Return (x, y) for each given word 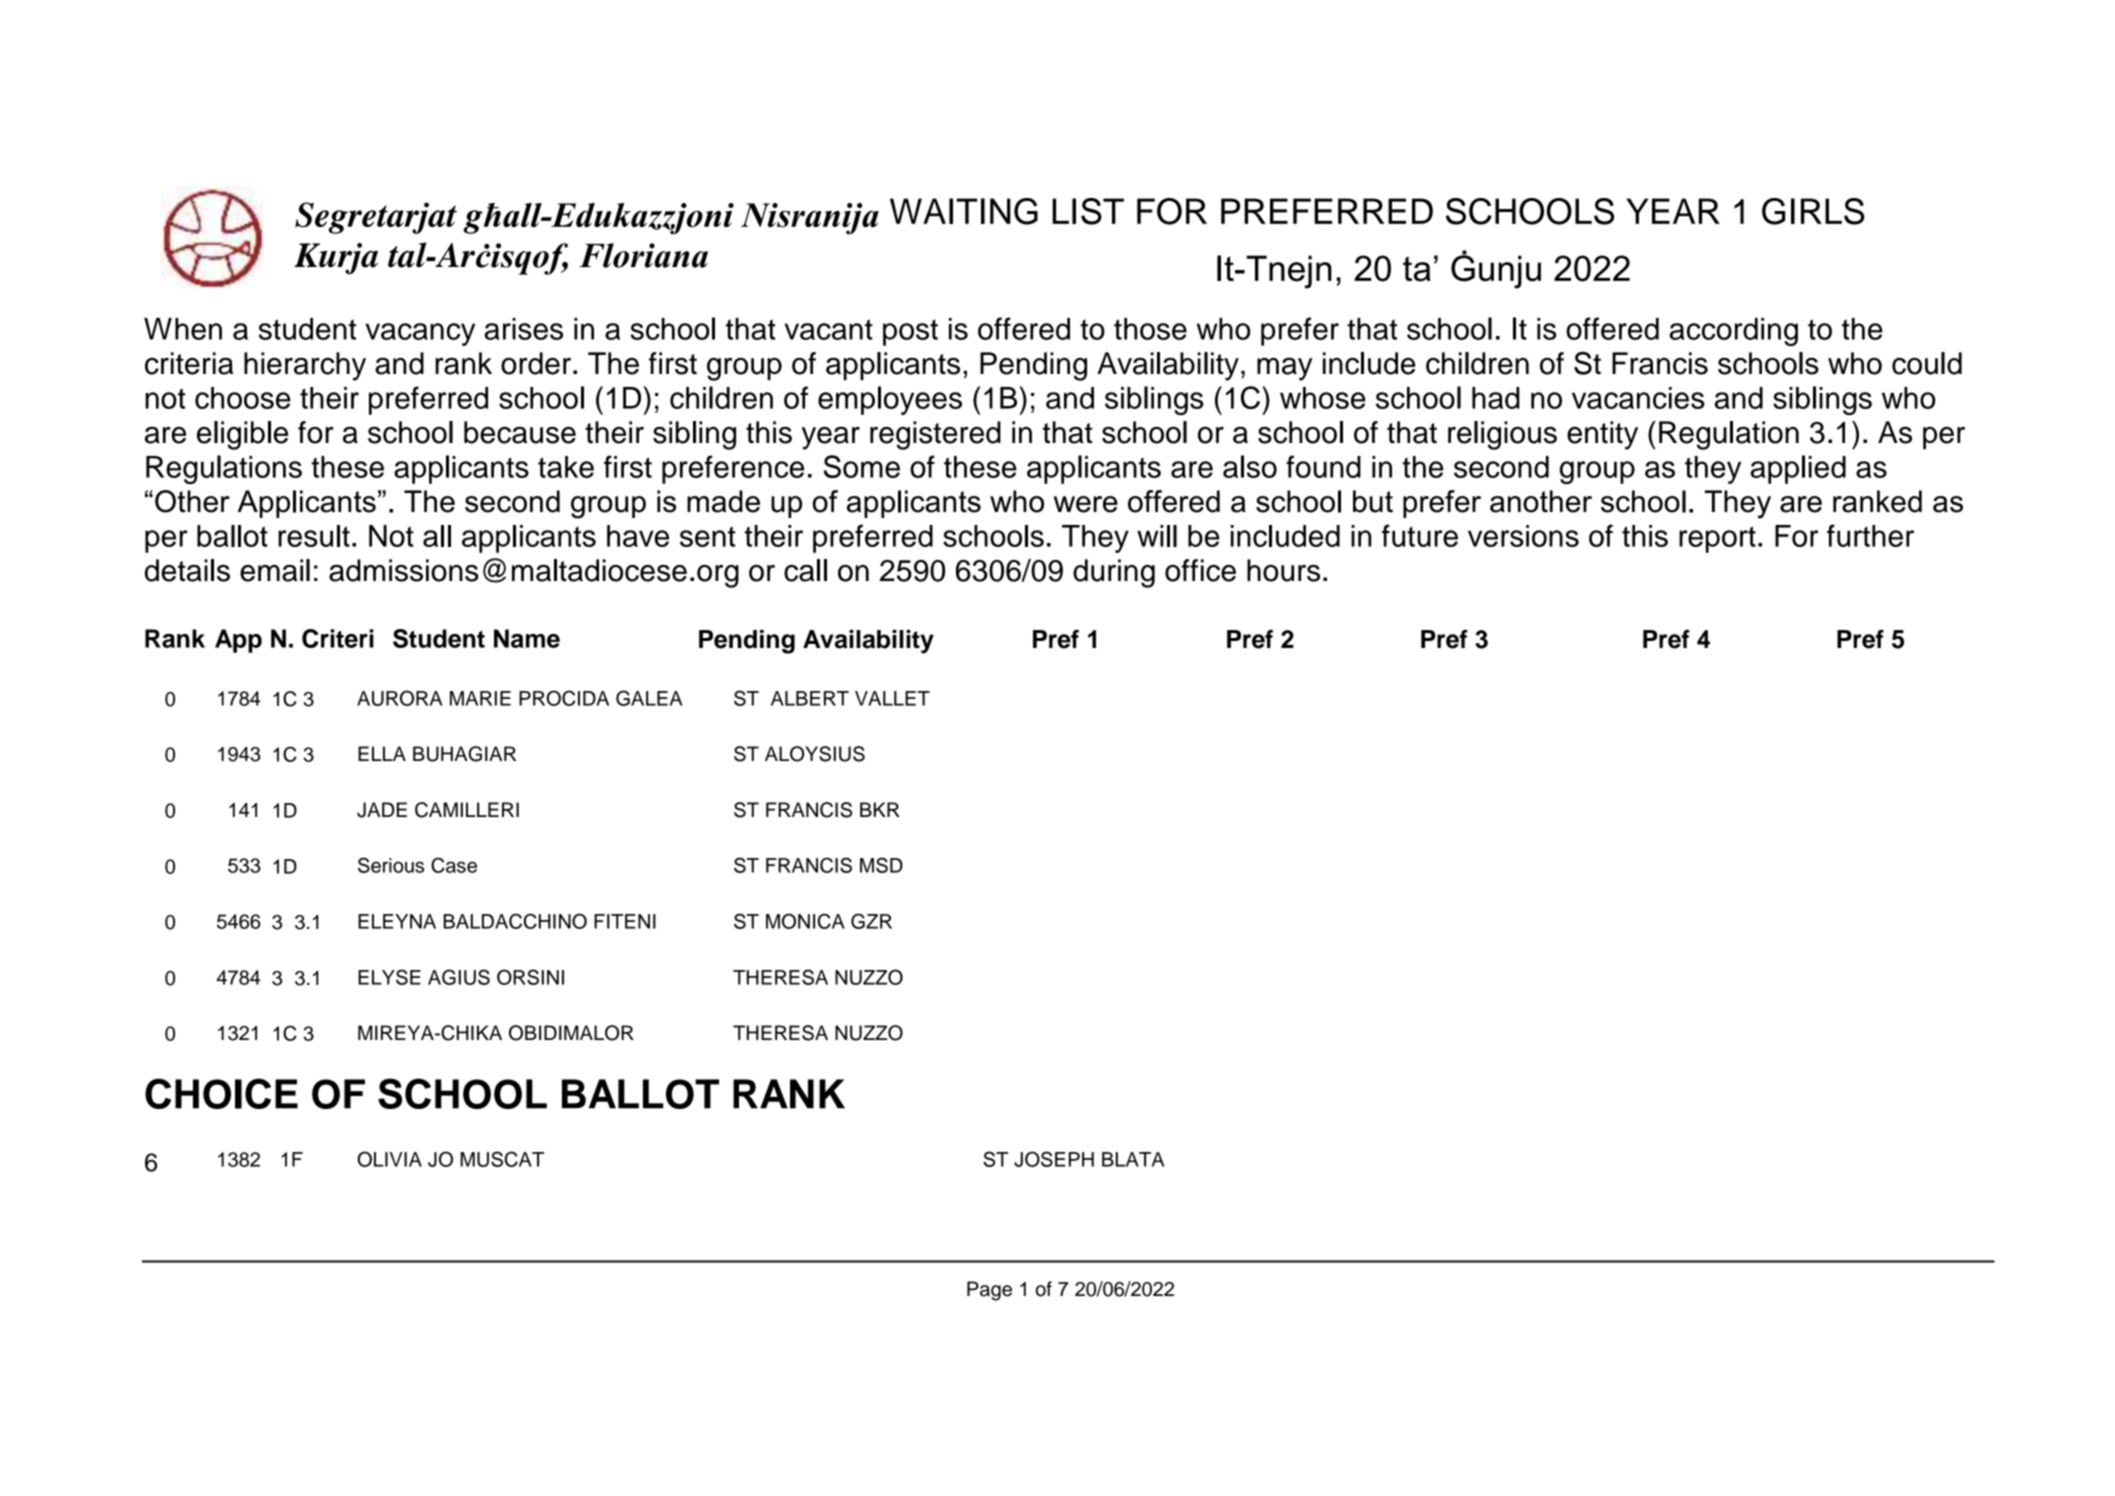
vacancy (420, 334)
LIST (1088, 211)
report (1717, 539)
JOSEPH (1054, 1159)
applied (1798, 469)
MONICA (805, 921)
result (314, 536)
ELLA (382, 753)
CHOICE (221, 1093)
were (1086, 504)
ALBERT (810, 698)
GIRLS (1813, 211)
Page (989, 1291)
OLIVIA (389, 1159)
